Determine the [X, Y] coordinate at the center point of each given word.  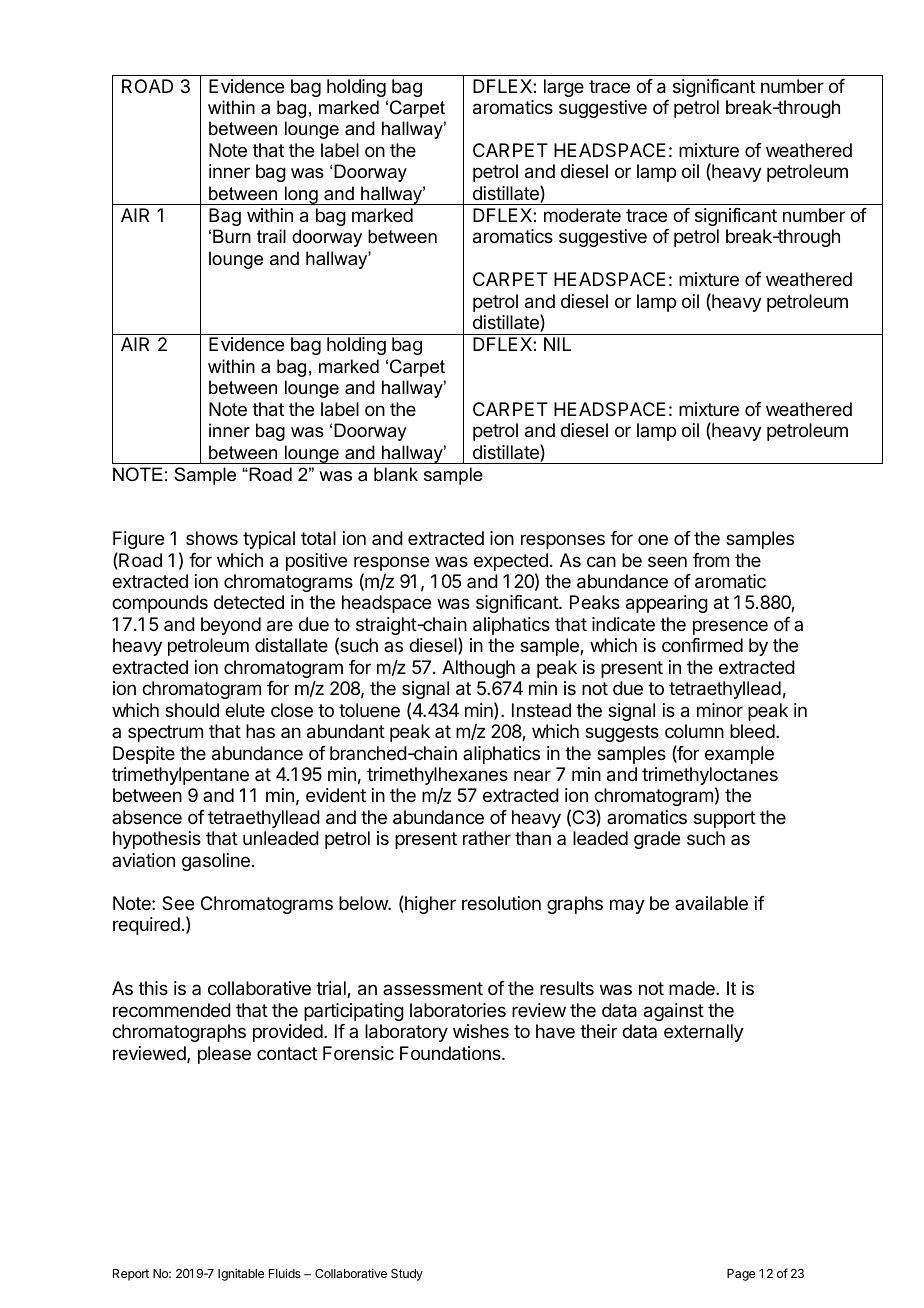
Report [131, 1275]
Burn [232, 236]
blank [396, 474]
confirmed [702, 645]
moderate [582, 215]
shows [212, 538]
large [564, 88]
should [192, 710]
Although [478, 669]
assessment [433, 988]
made [693, 988]
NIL [557, 344]
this [153, 988]
